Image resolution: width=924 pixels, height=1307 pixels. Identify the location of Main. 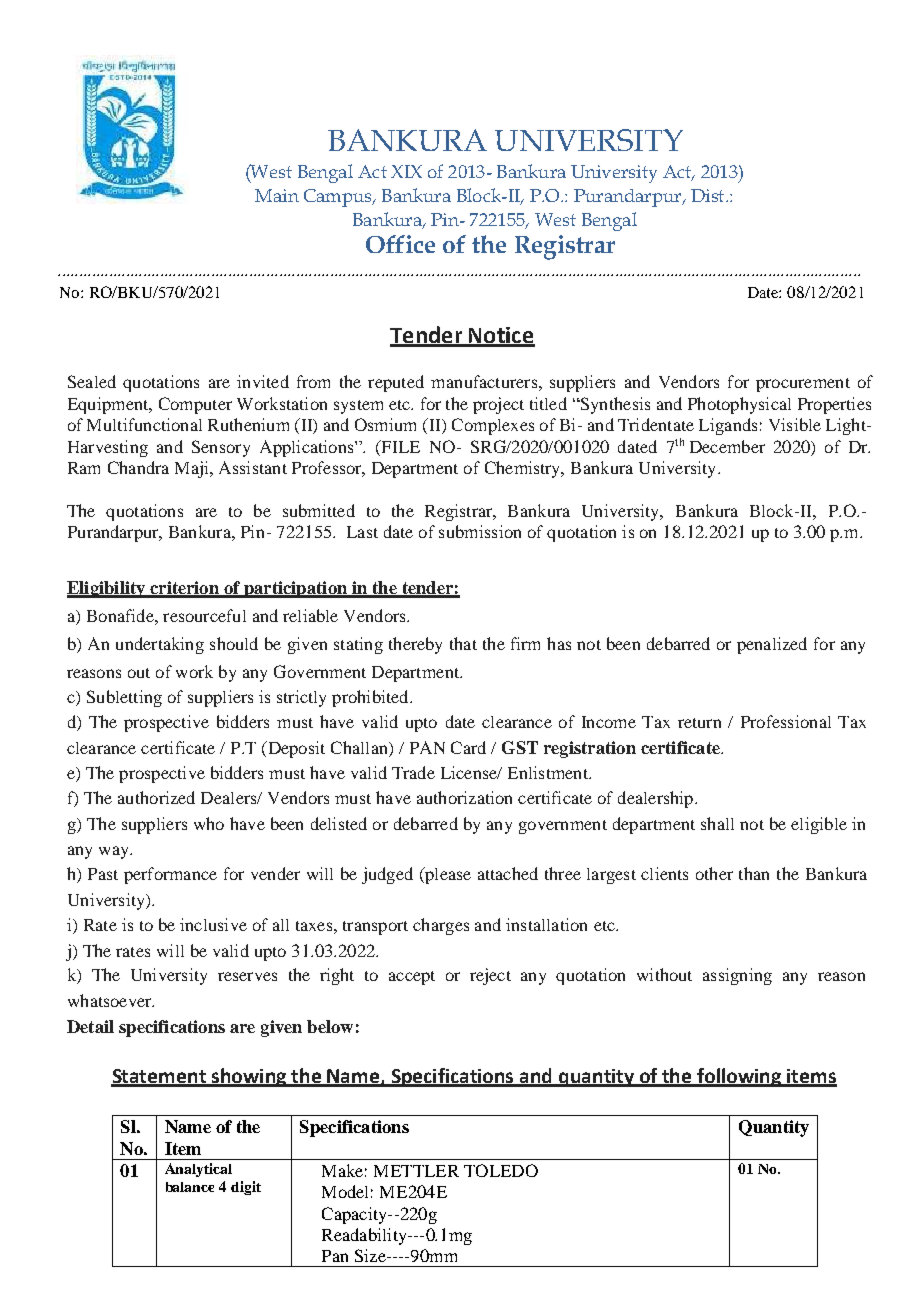
(277, 195).
